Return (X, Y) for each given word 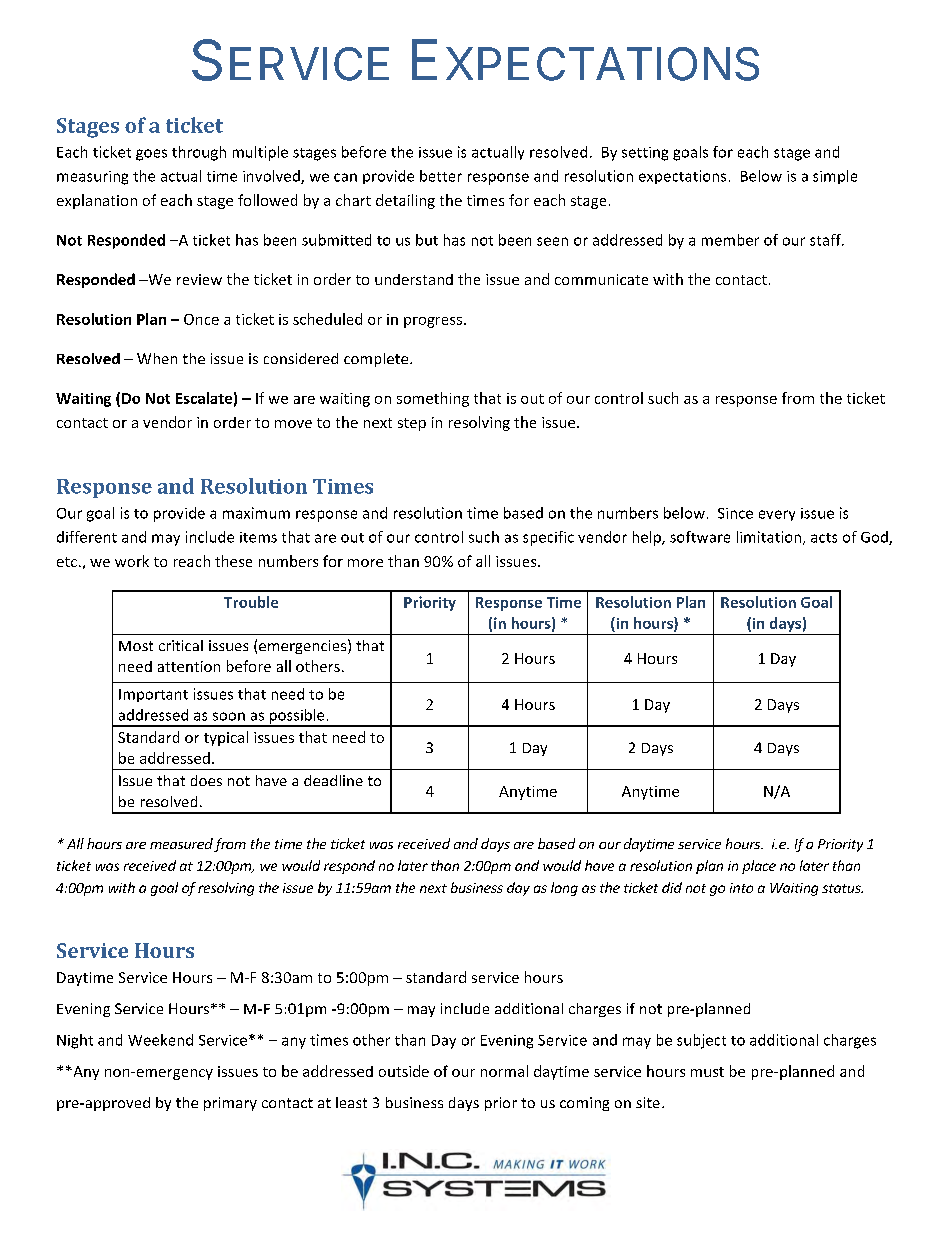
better (441, 176)
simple (835, 177)
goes (151, 155)
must (707, 1072)
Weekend (160, 1040)
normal (504, 1071)
